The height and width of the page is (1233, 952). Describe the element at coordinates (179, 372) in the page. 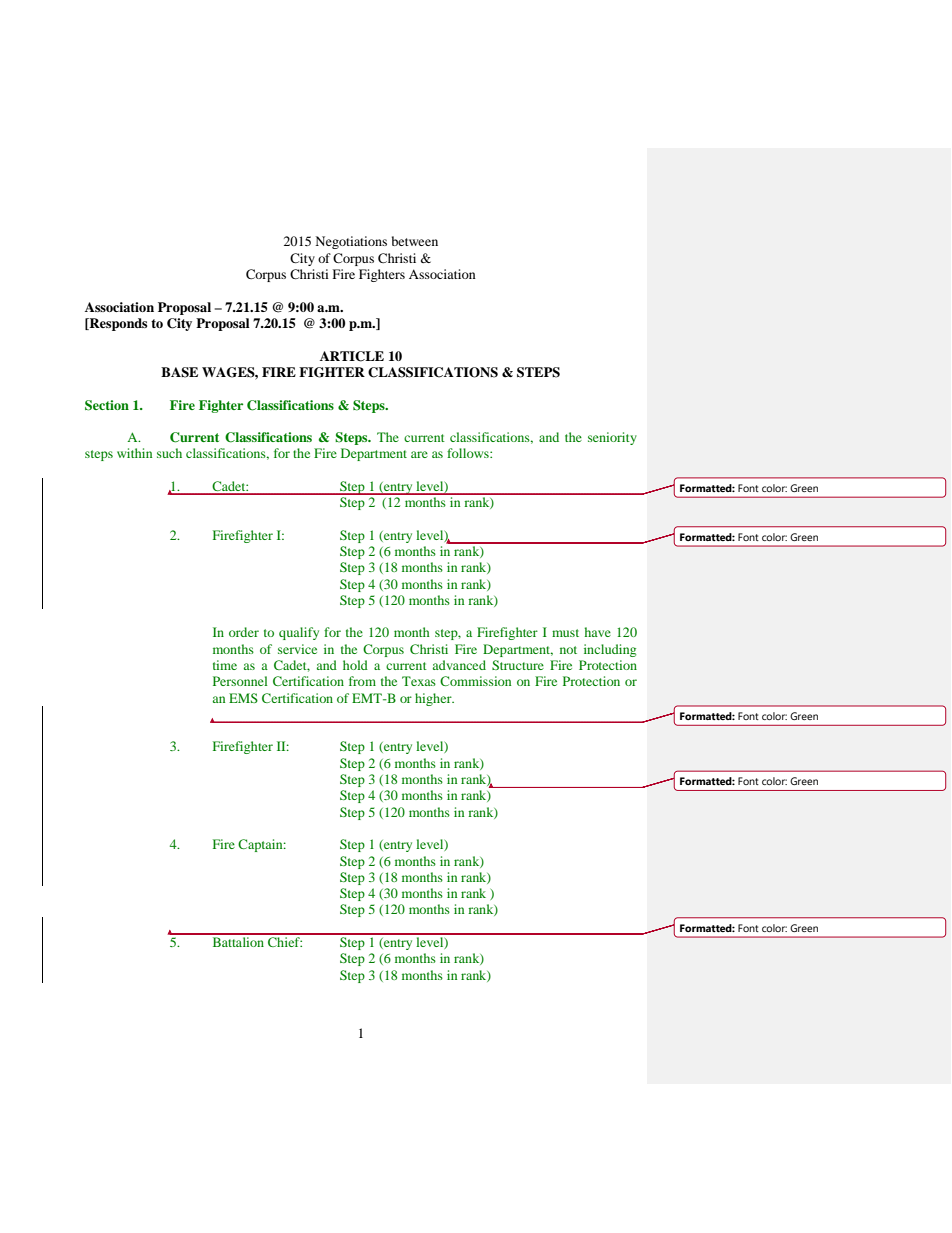

I see `BASE` at that location.
